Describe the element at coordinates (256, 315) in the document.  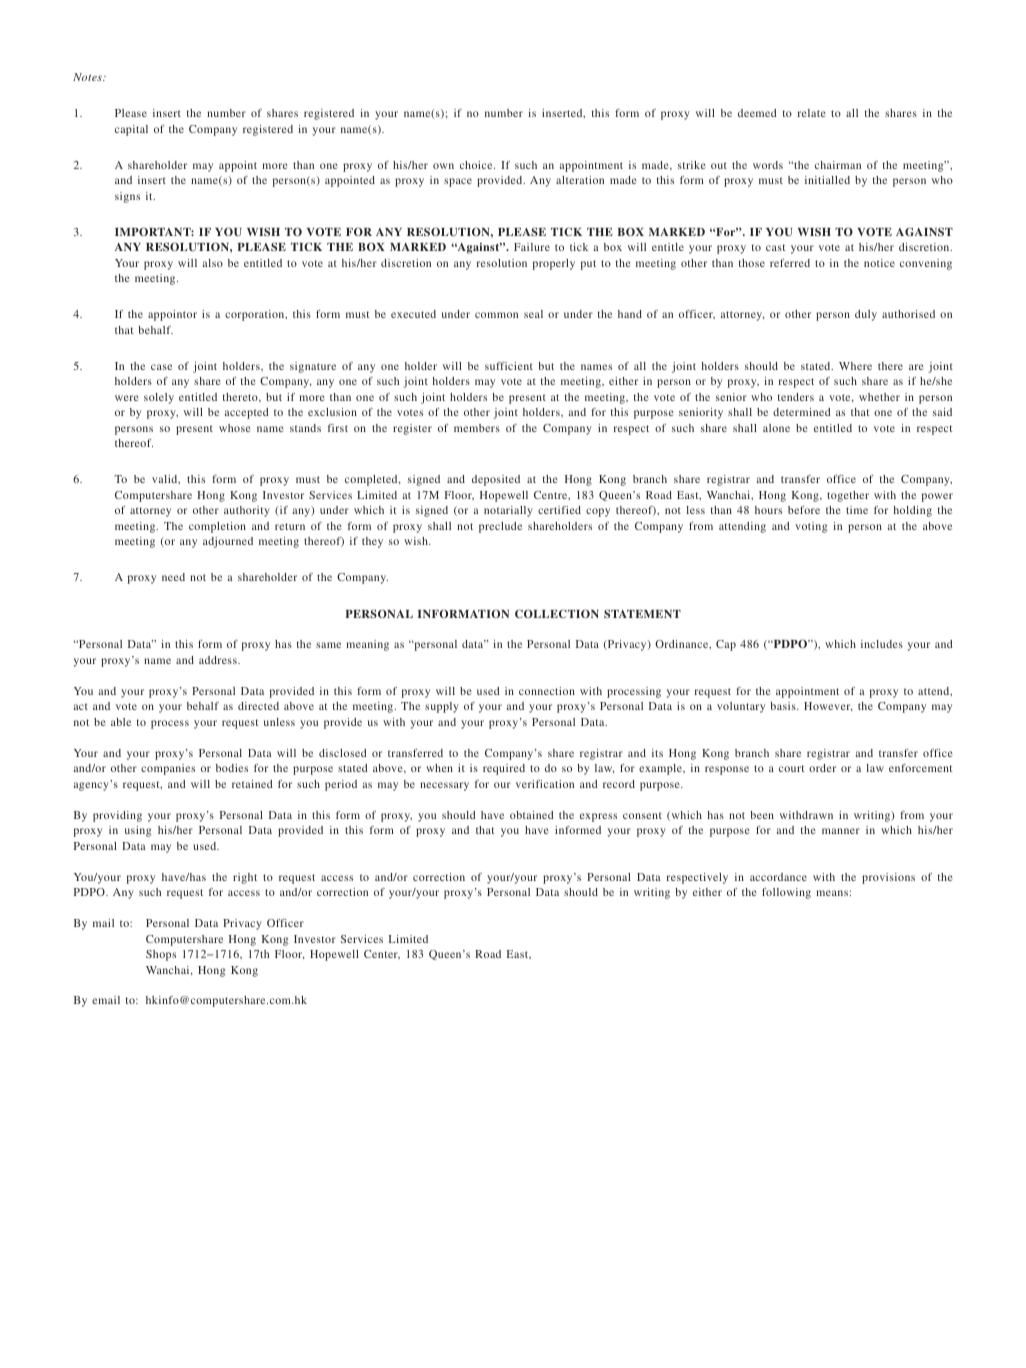
I see `corporation` at that location.
